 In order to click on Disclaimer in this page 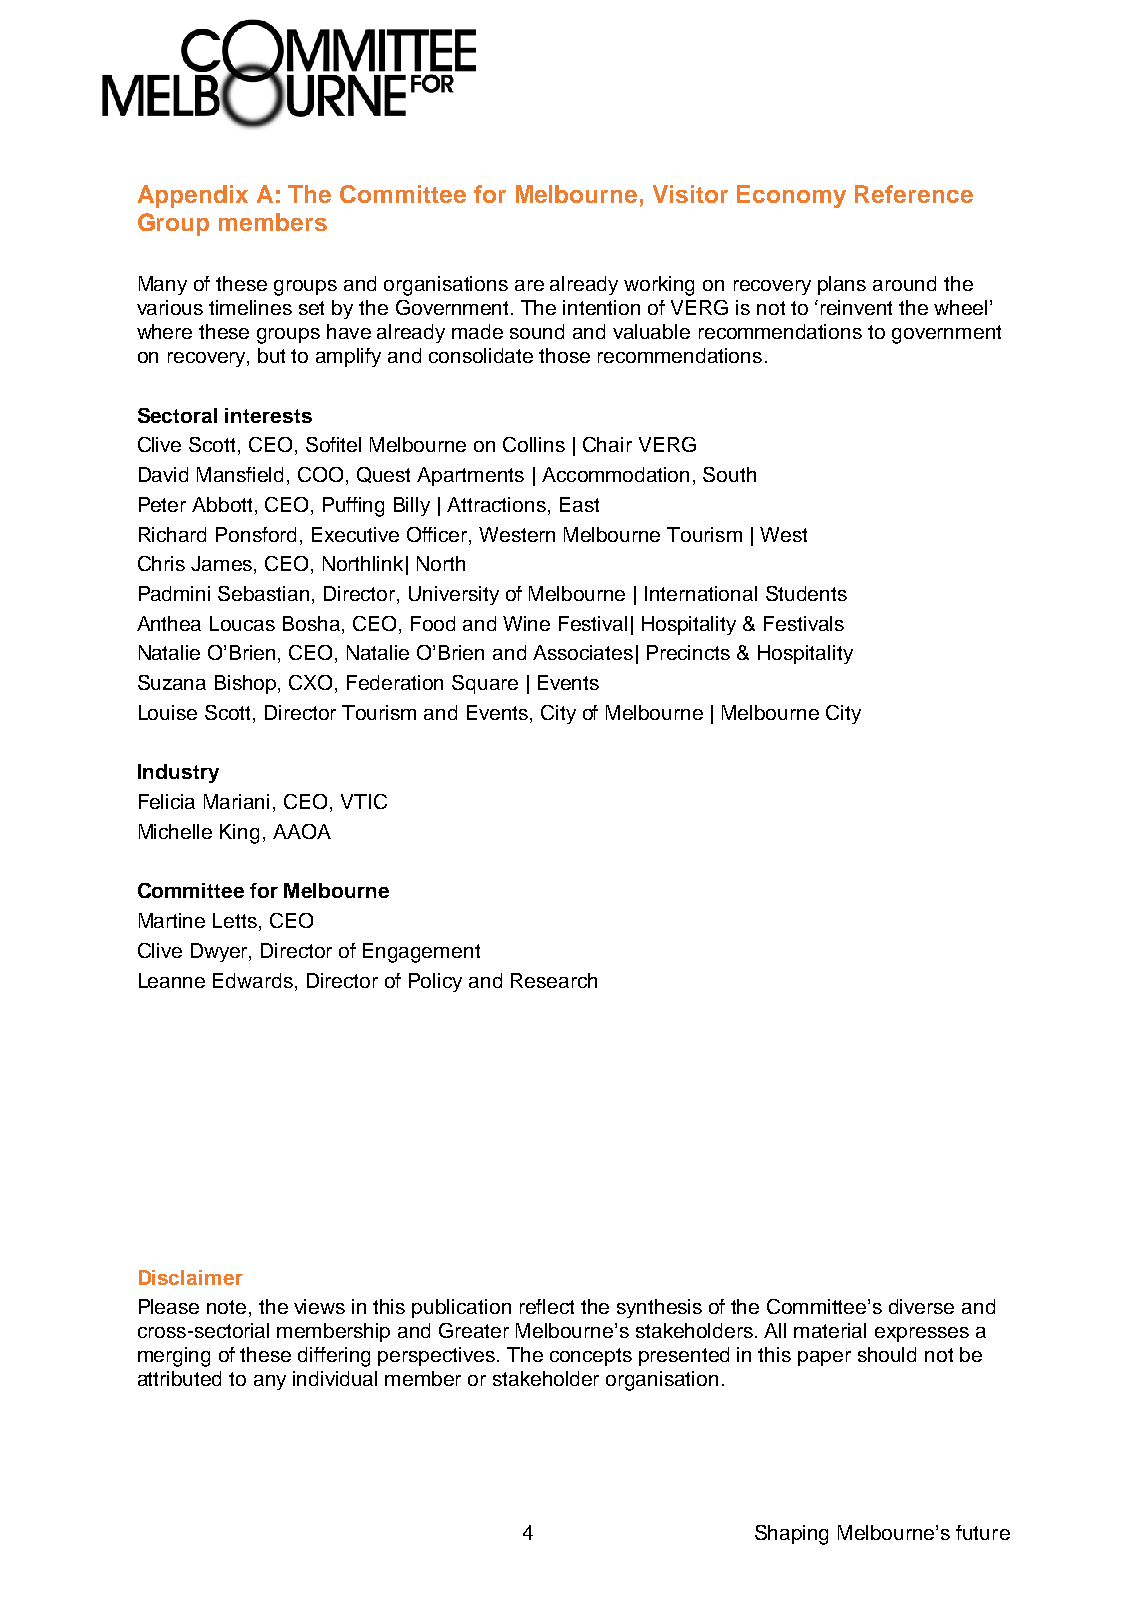, I will do `click(191, 1277)`.
